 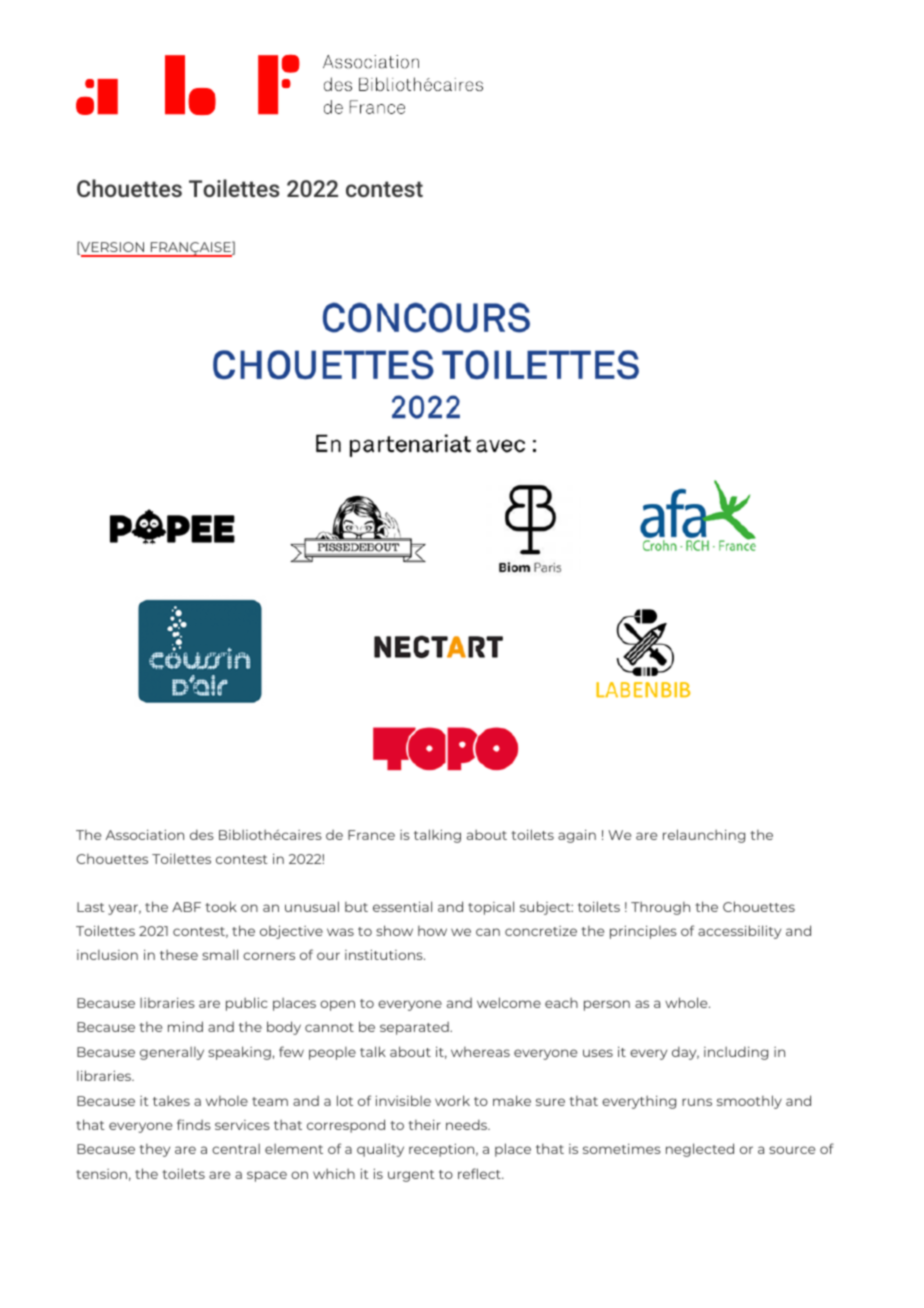 I want to click on relaunching, so click(x=704, y=836).
